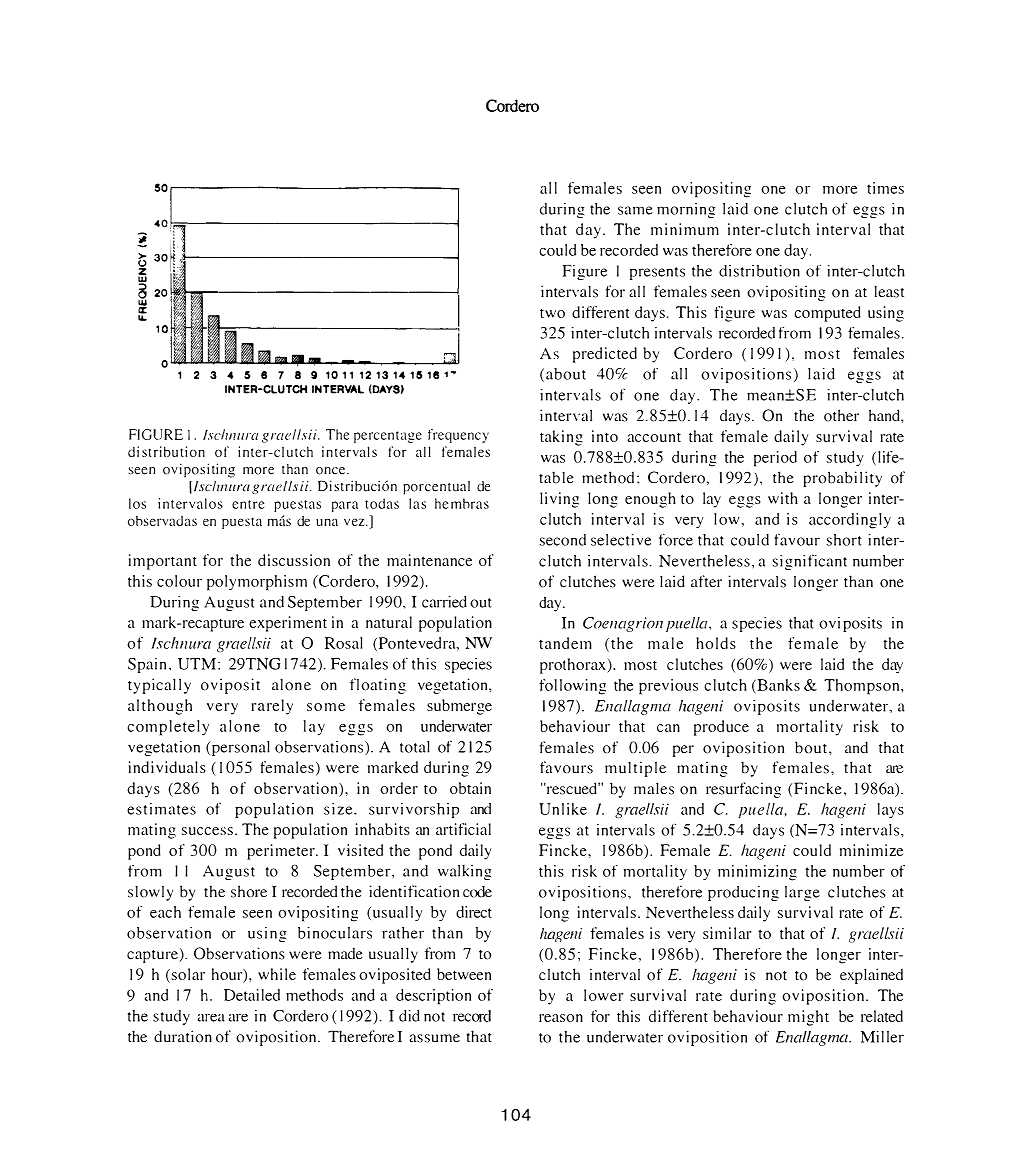  I want to click on reason, so click(561, 1018).
